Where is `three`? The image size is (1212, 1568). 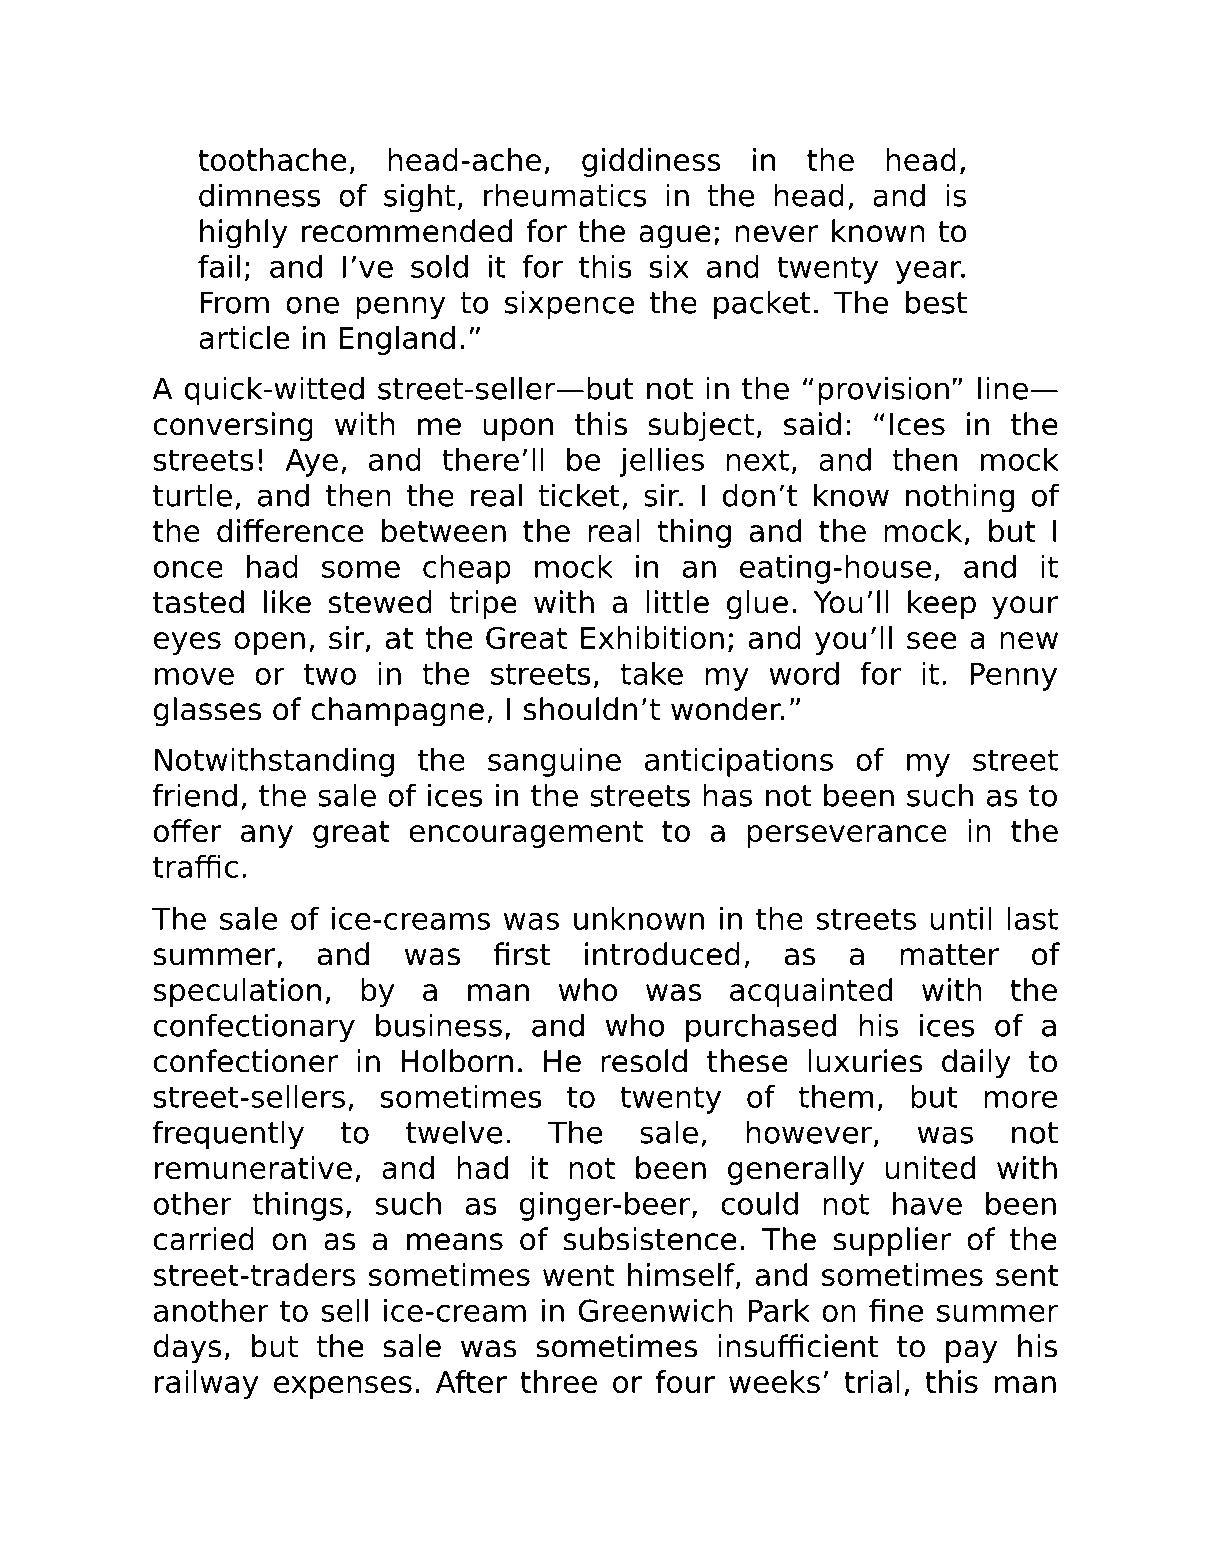 three is located at coordinates (558, 1381).
